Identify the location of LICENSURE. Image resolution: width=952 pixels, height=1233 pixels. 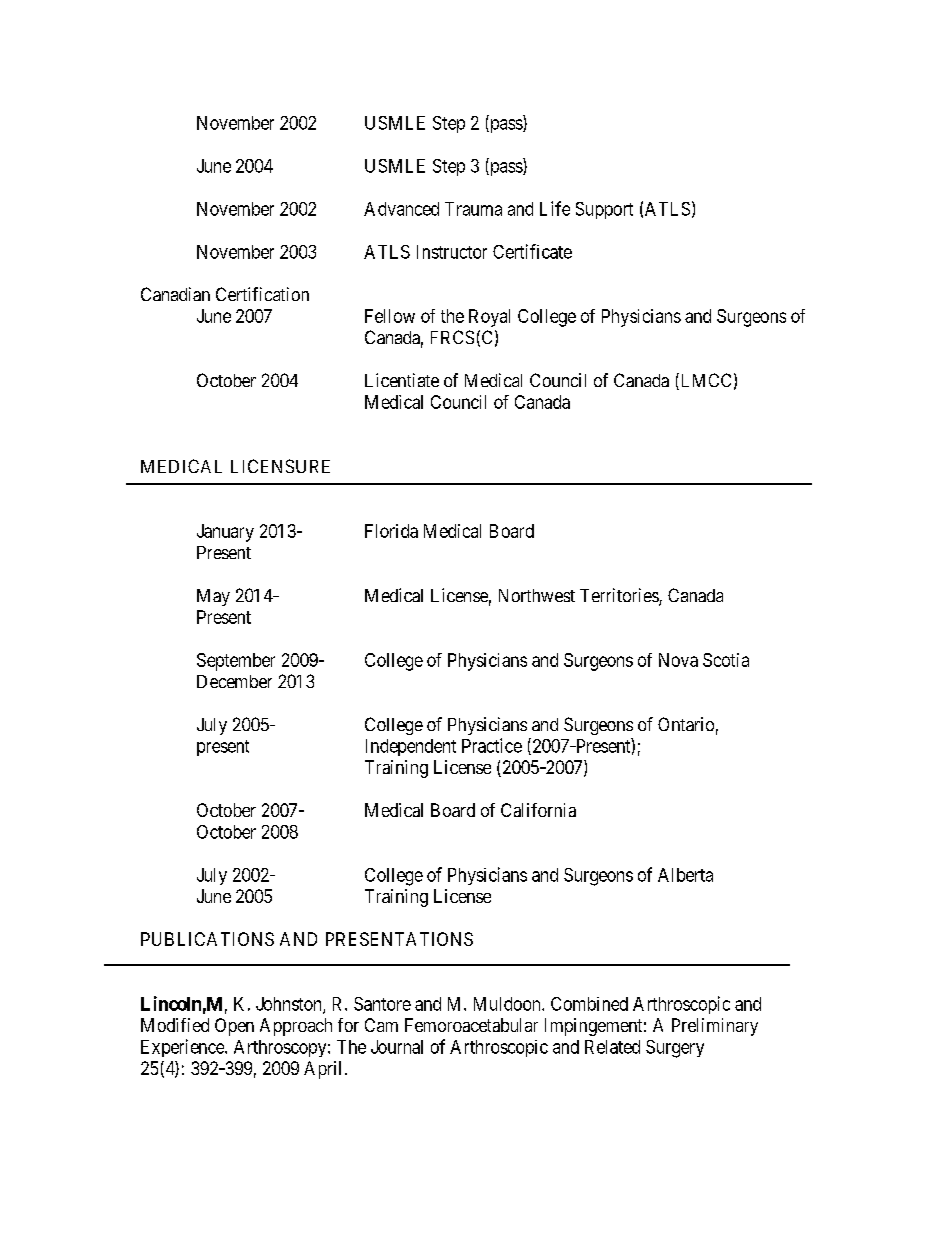
(280, 466).
